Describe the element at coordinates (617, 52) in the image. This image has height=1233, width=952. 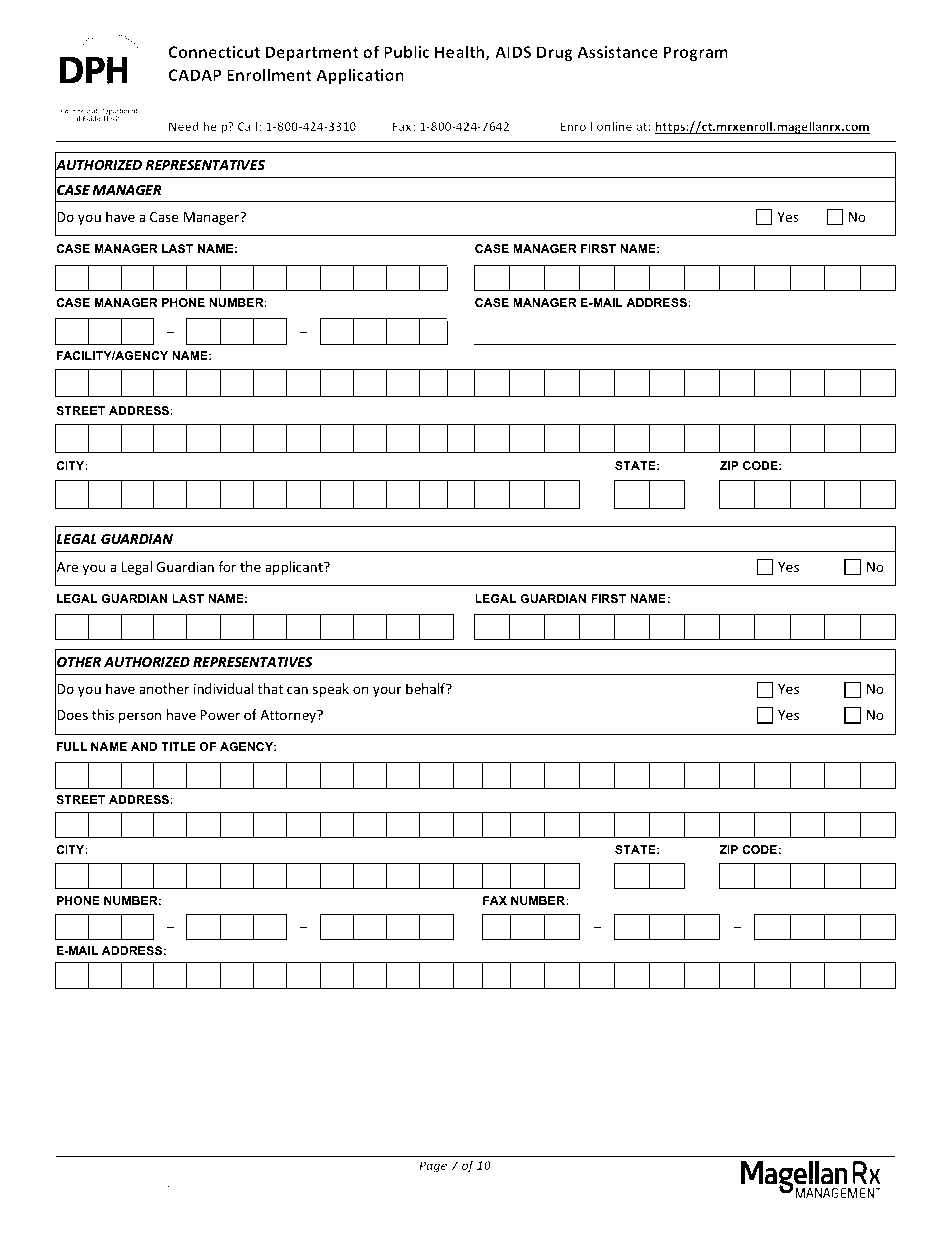
I see `Assistance` at that location.
